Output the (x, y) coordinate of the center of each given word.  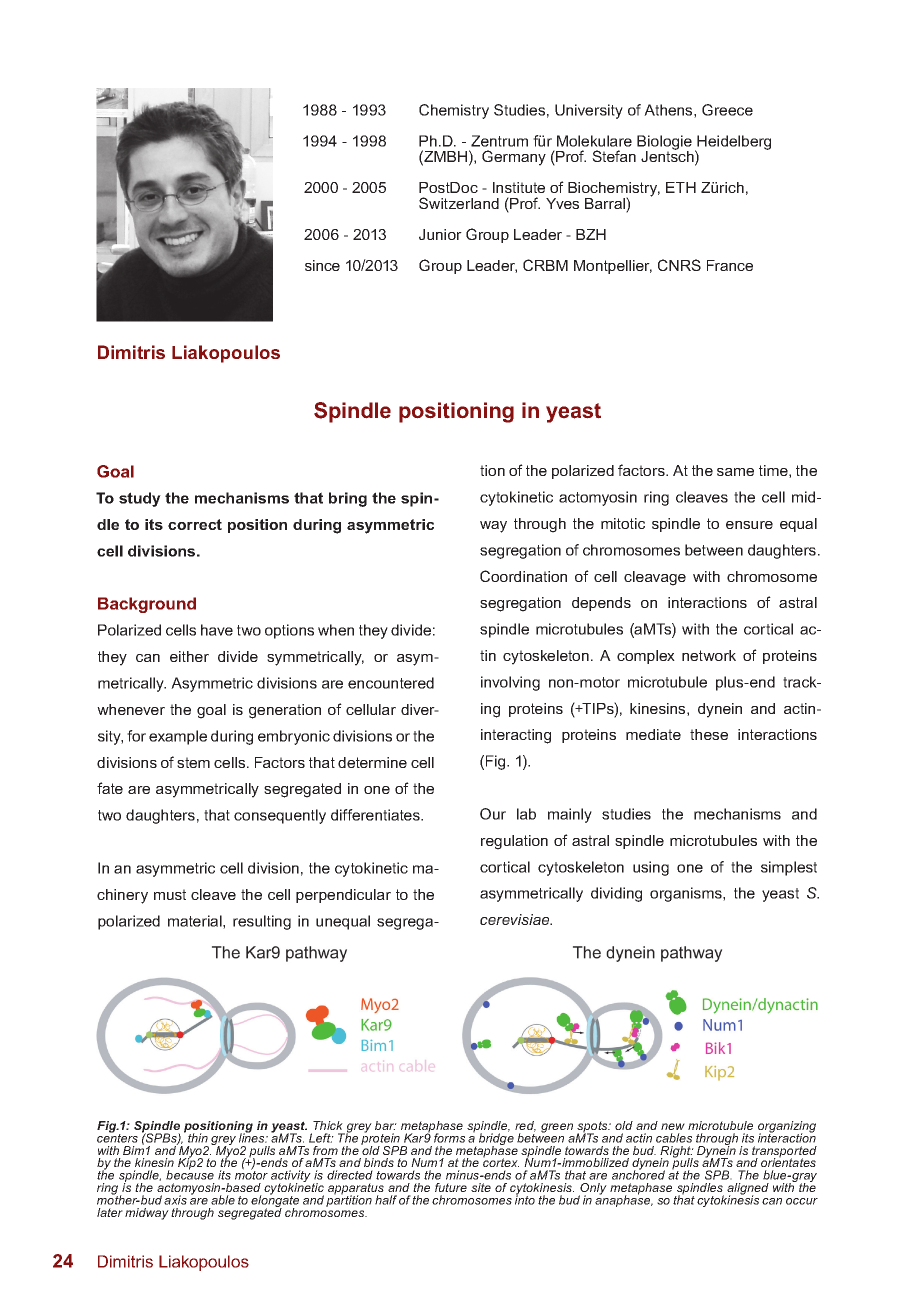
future (451, 1187)
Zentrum (499, 141)
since (322, 265)
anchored (638, 1174)
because (190, 1174)
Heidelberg (733, 144)
